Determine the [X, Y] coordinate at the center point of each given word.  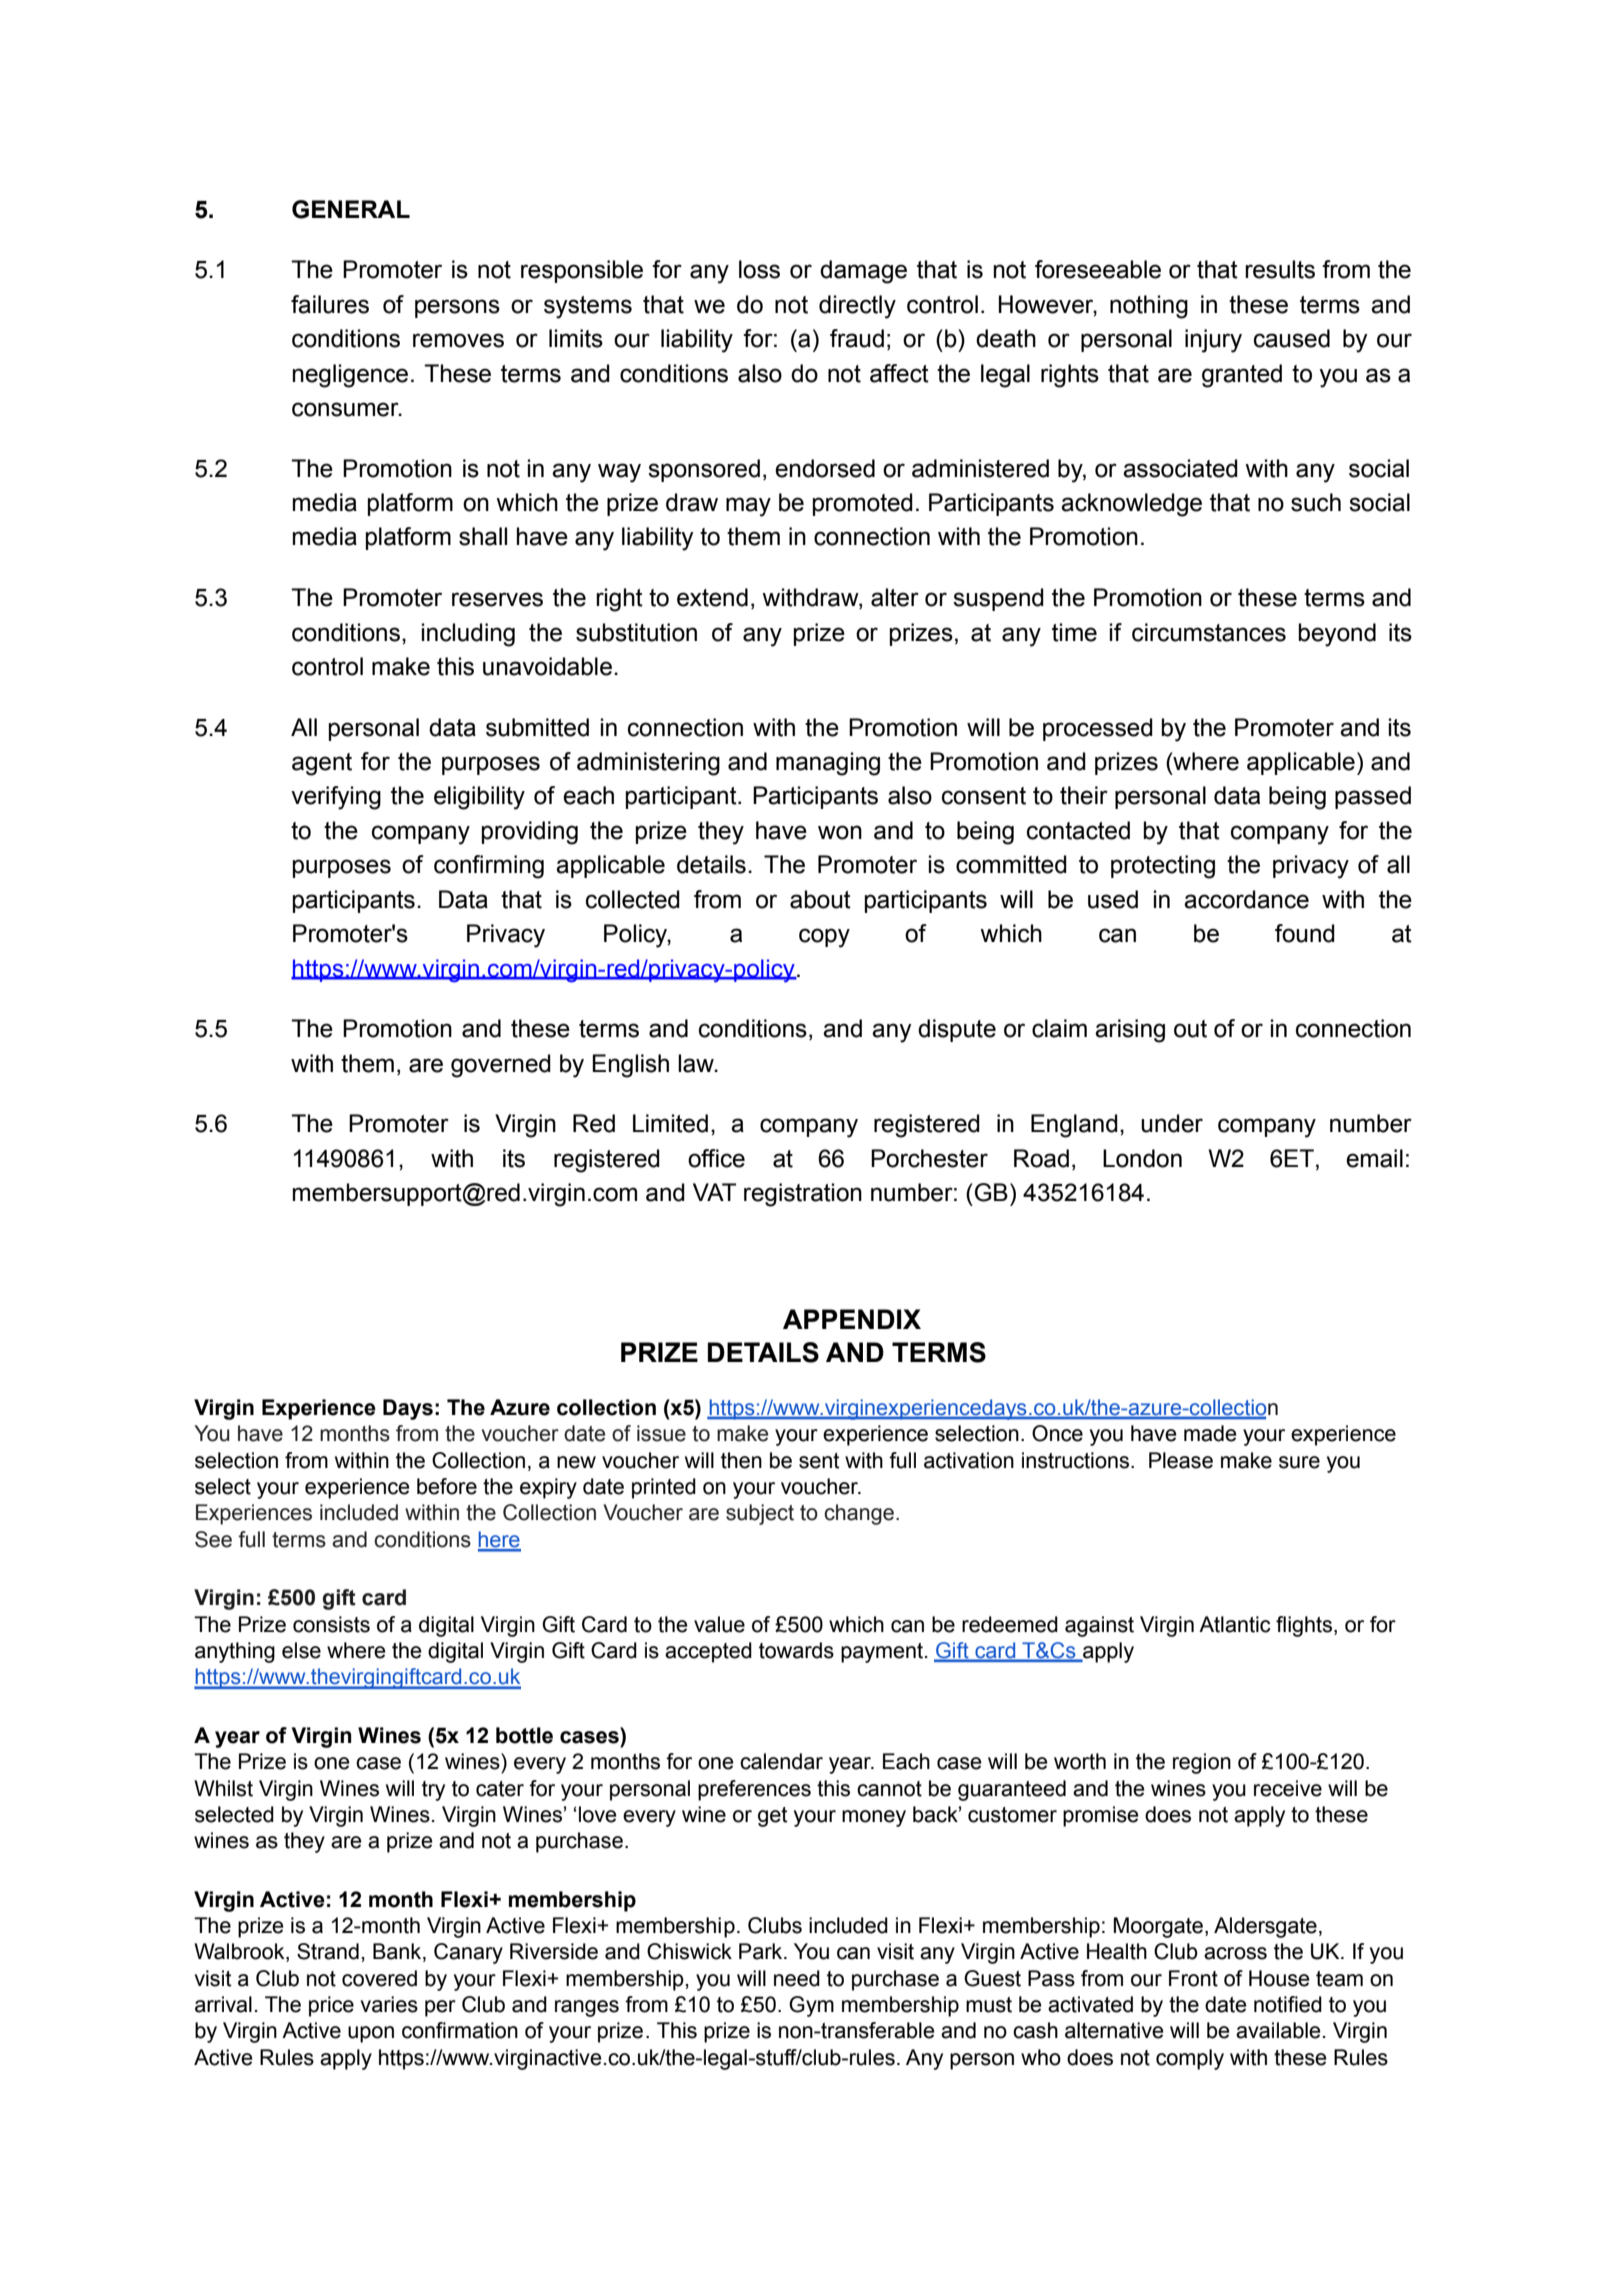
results [1280, 269]
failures [330, 304]
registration [803, 1195]
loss [759, 269]
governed [501, 1066]
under [1172, 1123]
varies [389, 2004]
